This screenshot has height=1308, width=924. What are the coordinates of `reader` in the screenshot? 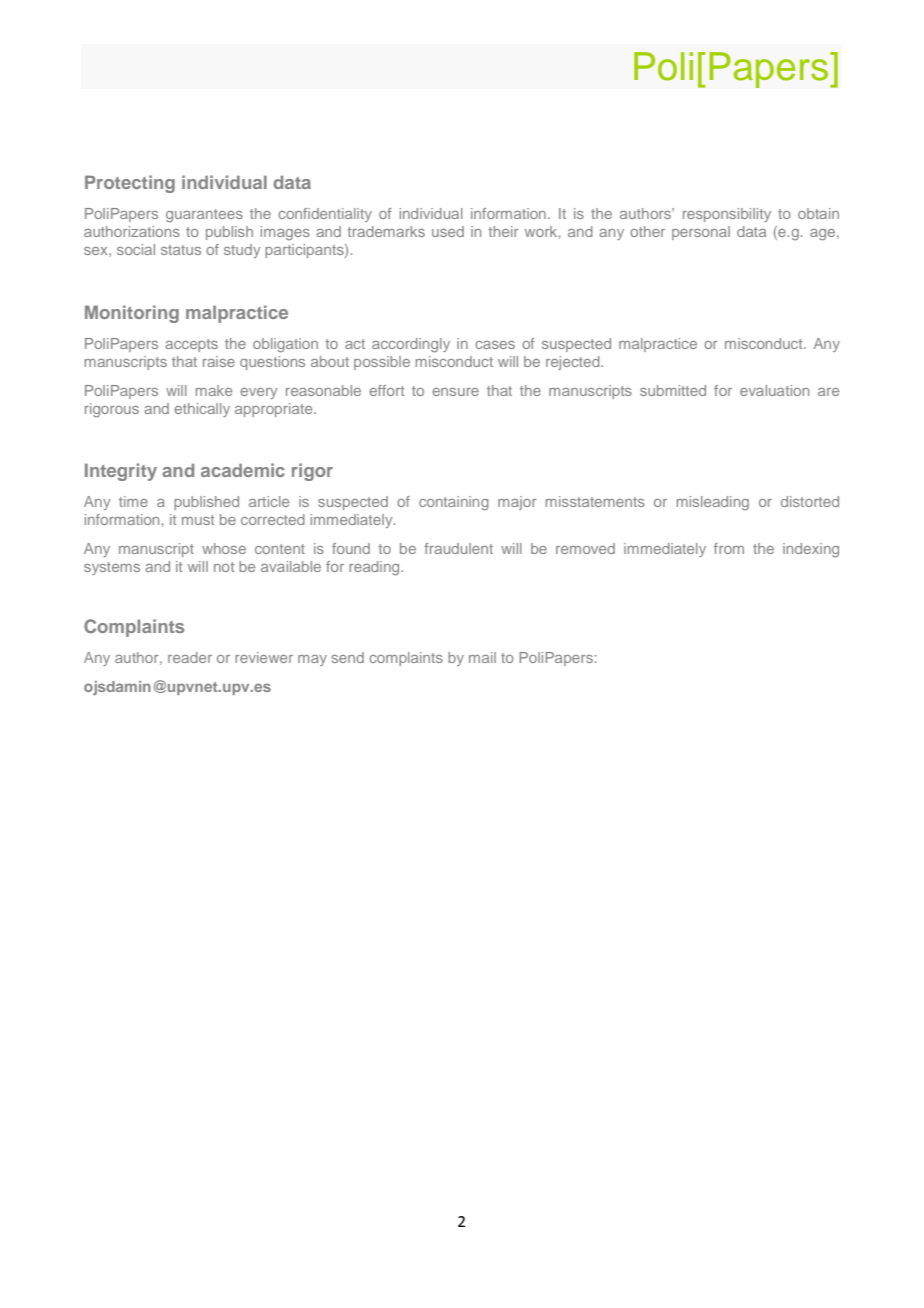 It's located at (190, 657).
